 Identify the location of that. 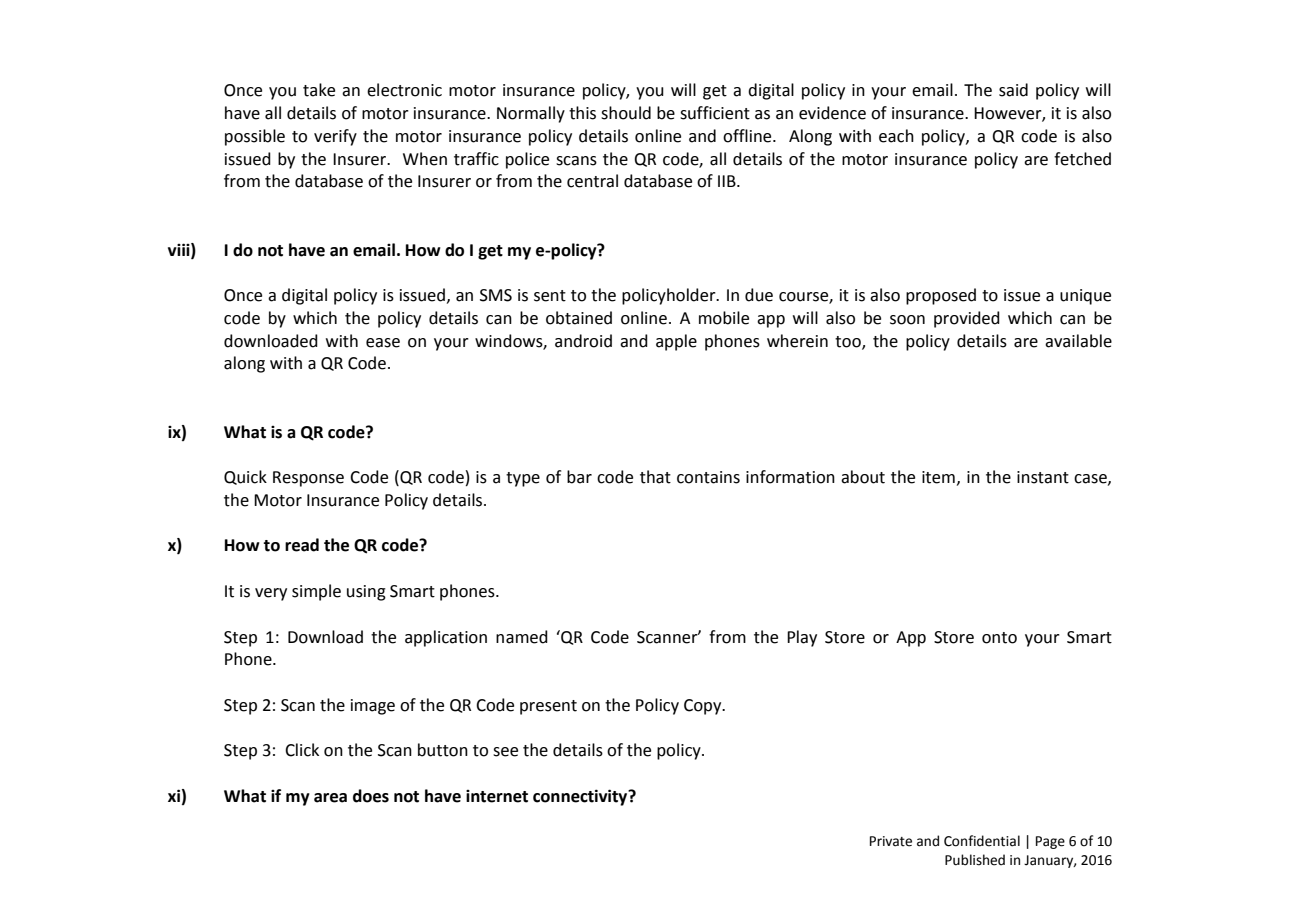
(655, 477).
